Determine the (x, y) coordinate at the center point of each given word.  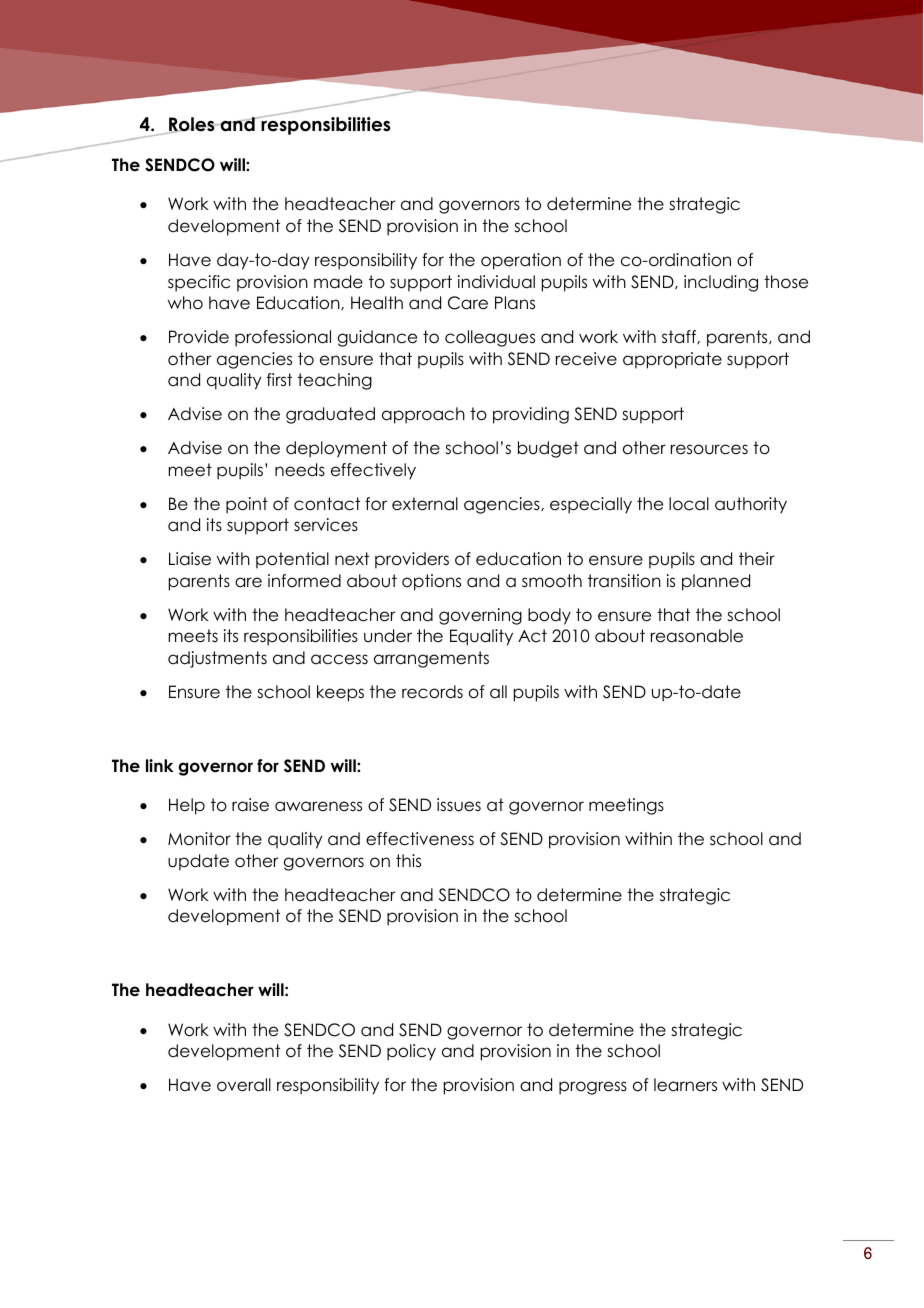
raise (250, 805)
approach (423, 415)
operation (521, 261)
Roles (192, 125)
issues (459, 805)
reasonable (697, 636)
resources (709, 449)
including (721, 283)
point (247, 505)
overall (244, 1085)
